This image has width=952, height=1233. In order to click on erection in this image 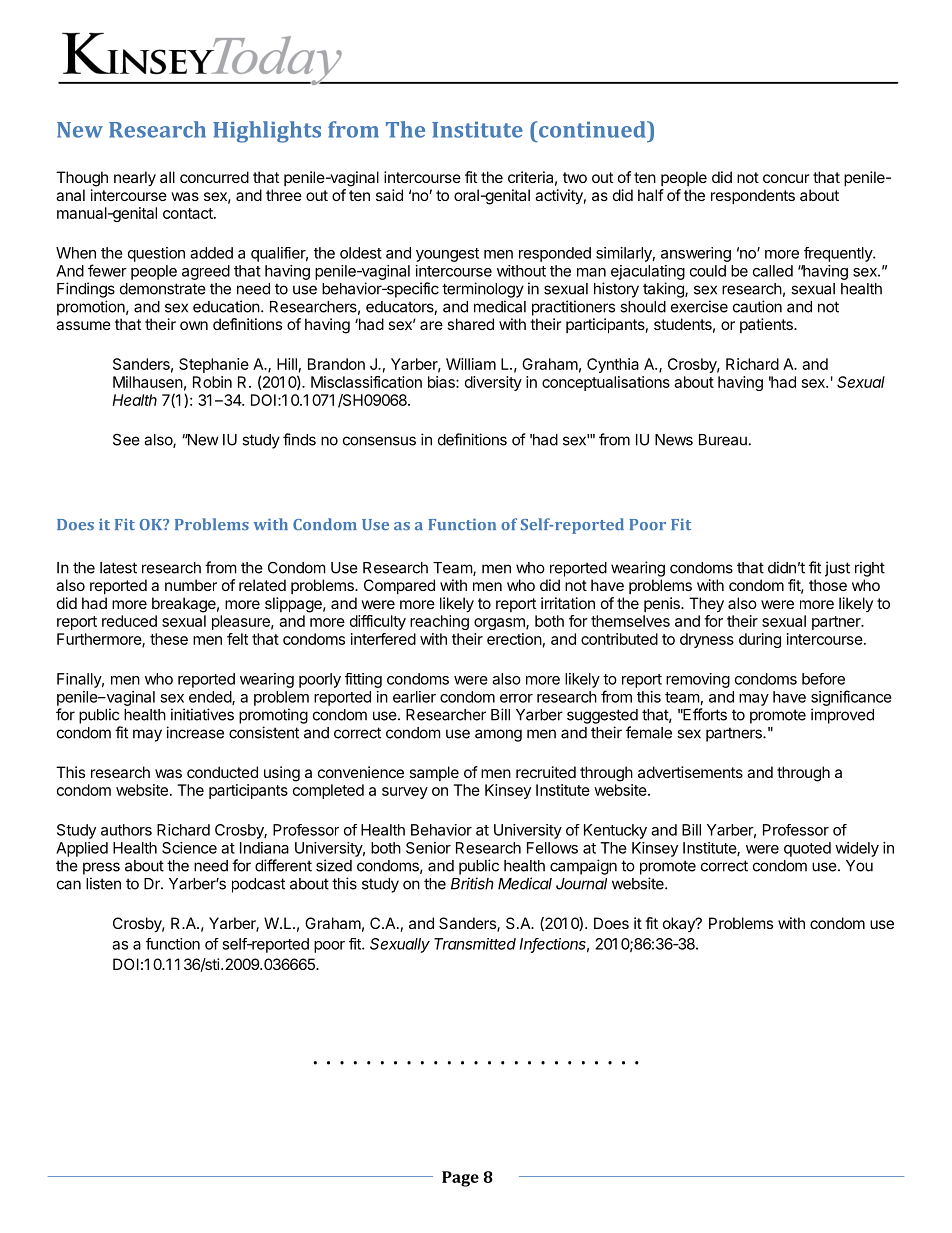, I will do `click(514, 639)`.
